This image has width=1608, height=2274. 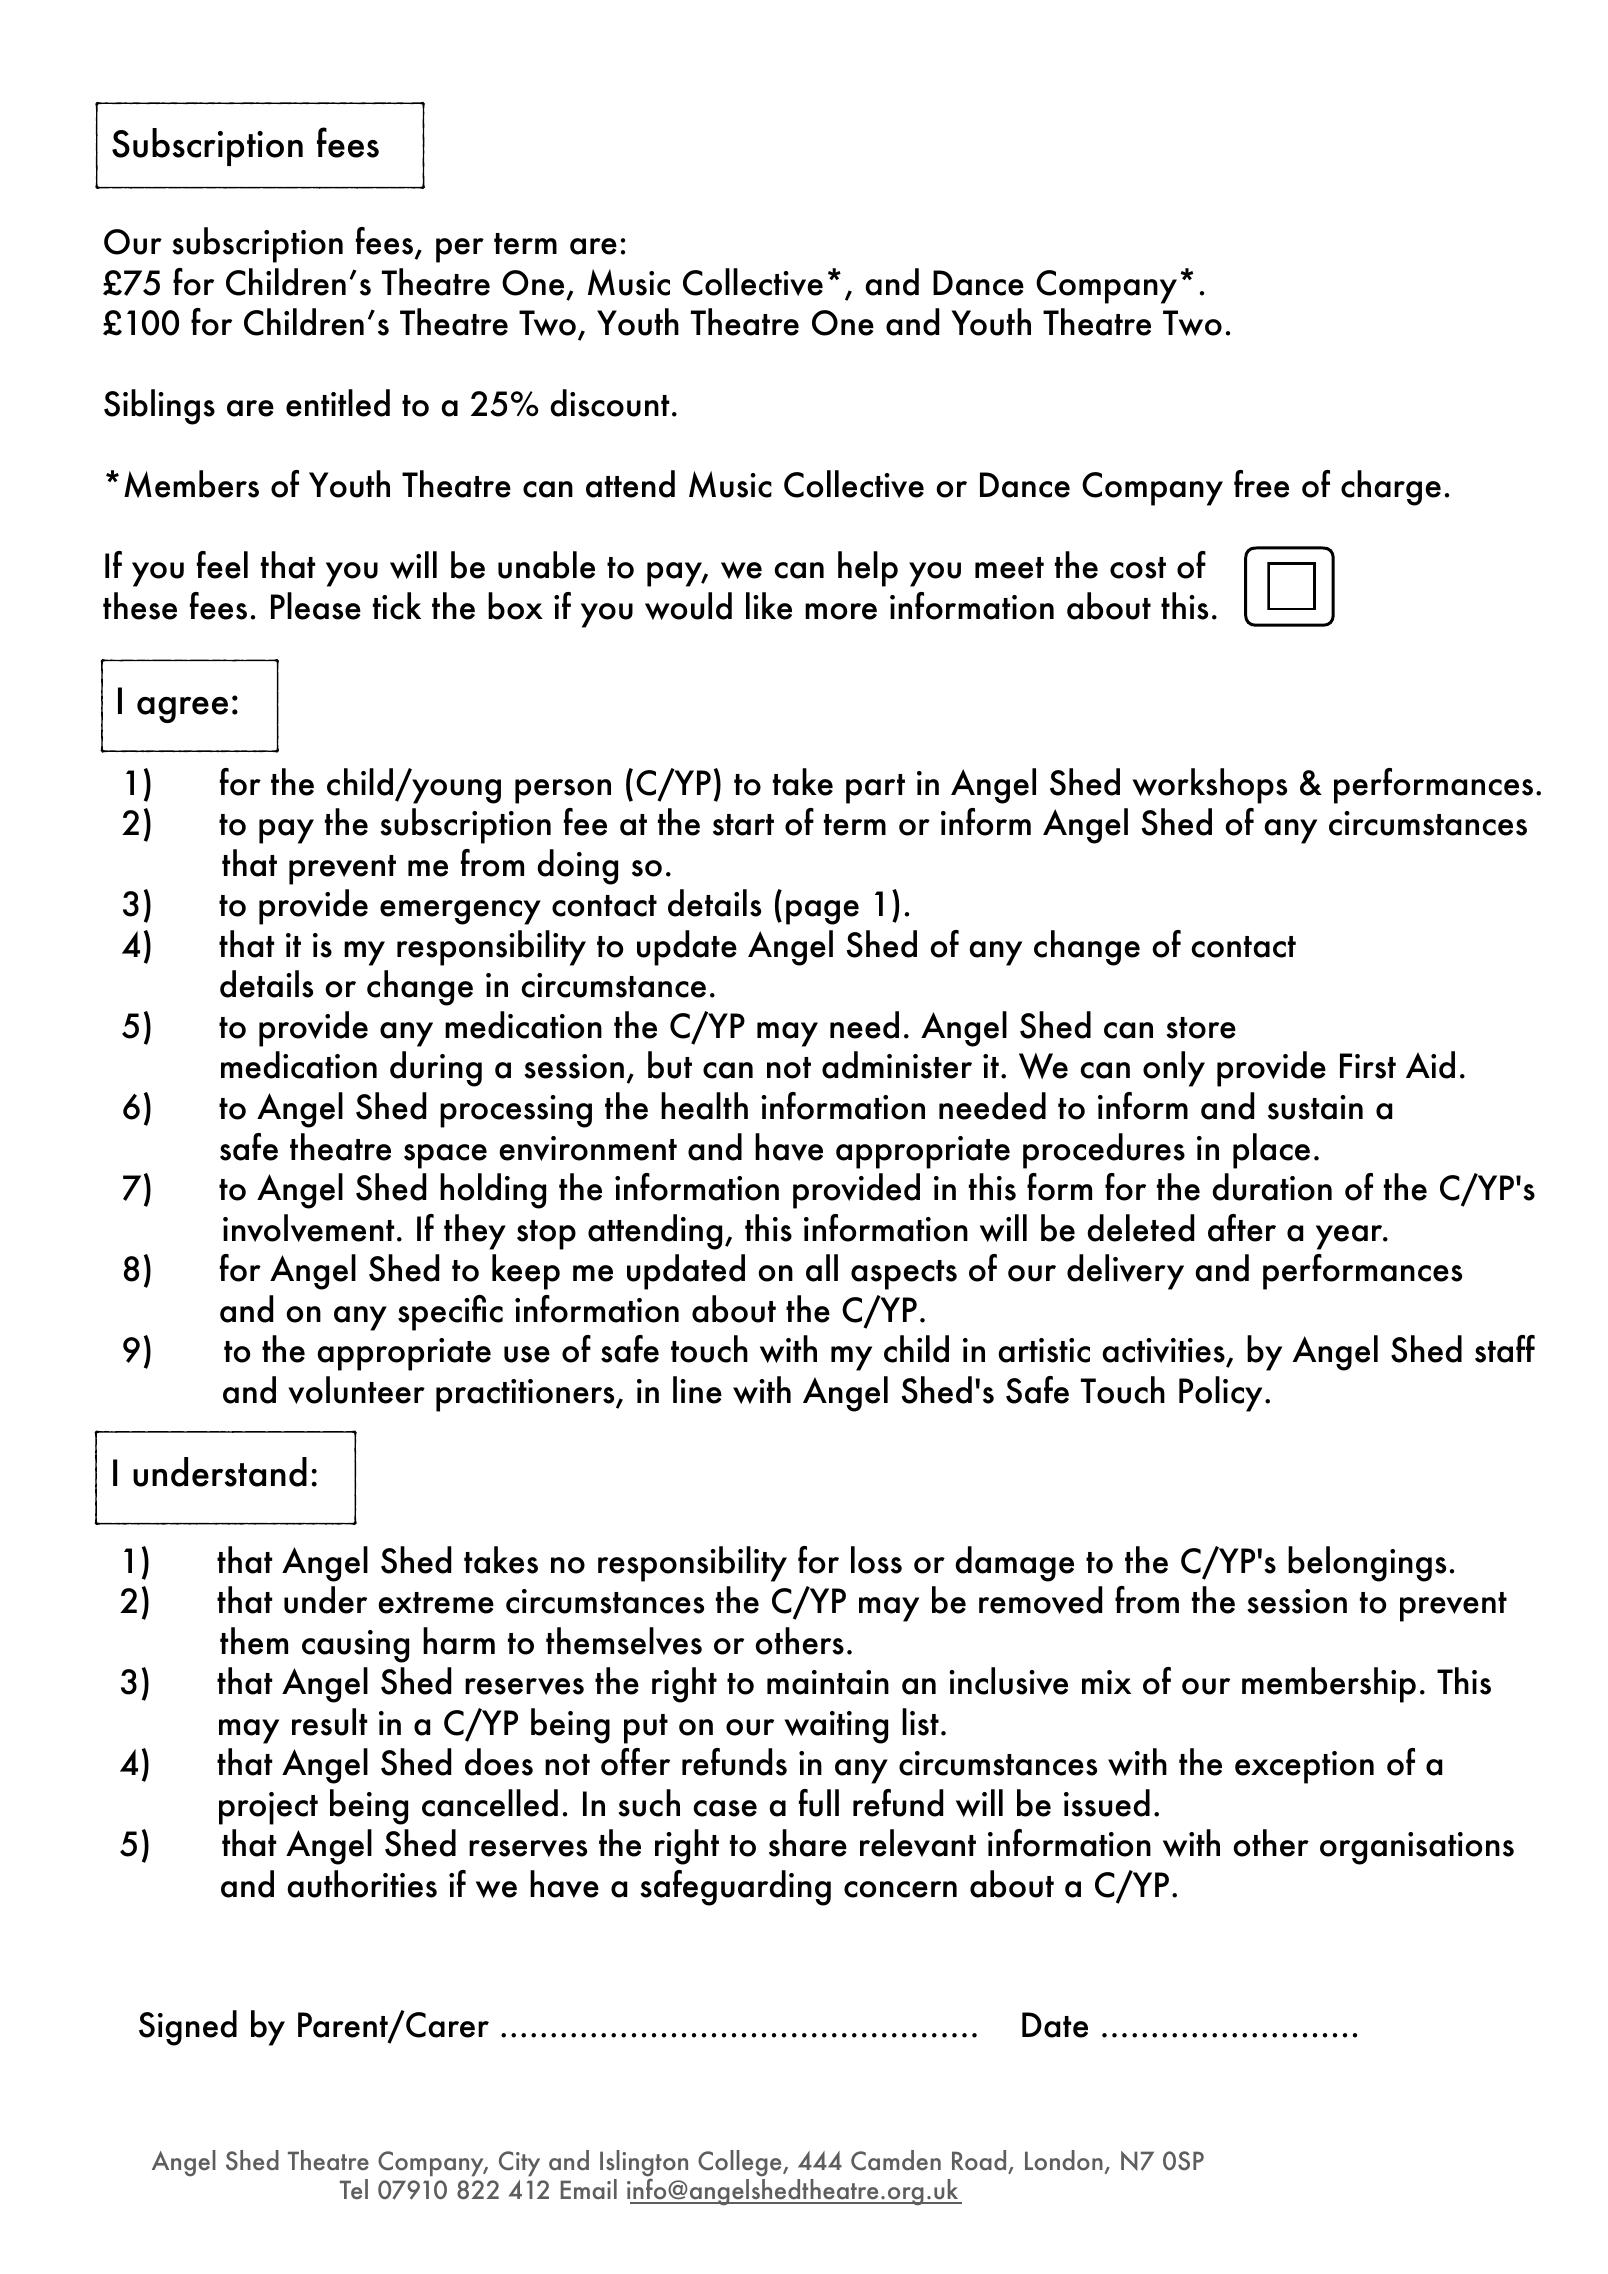 I want to click on charge, so click(x=1391, y=488).
